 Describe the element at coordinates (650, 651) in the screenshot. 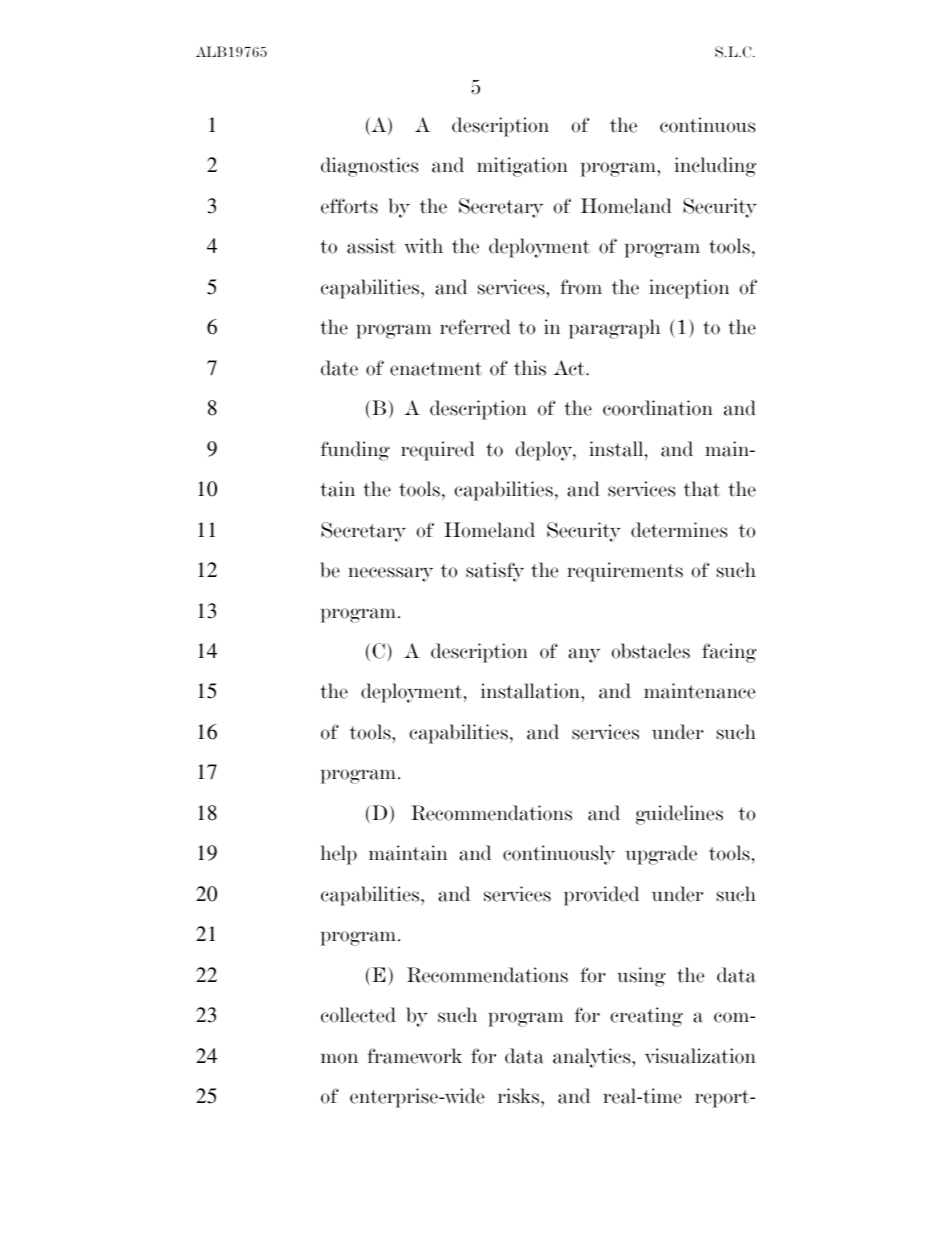

I see `obstacles` at that location.
